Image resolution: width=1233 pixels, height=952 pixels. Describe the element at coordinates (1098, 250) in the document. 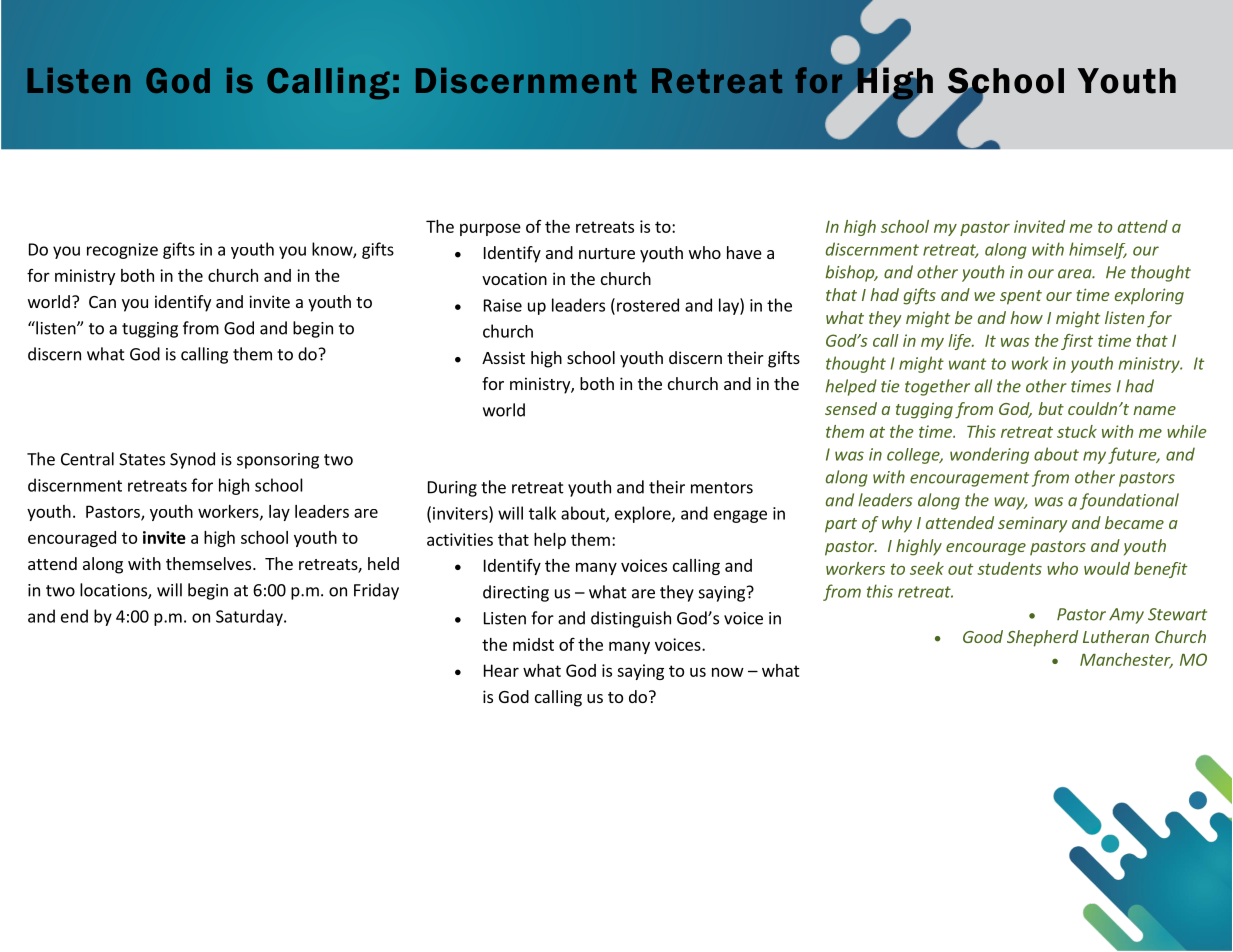

I see `himself` at that location.
